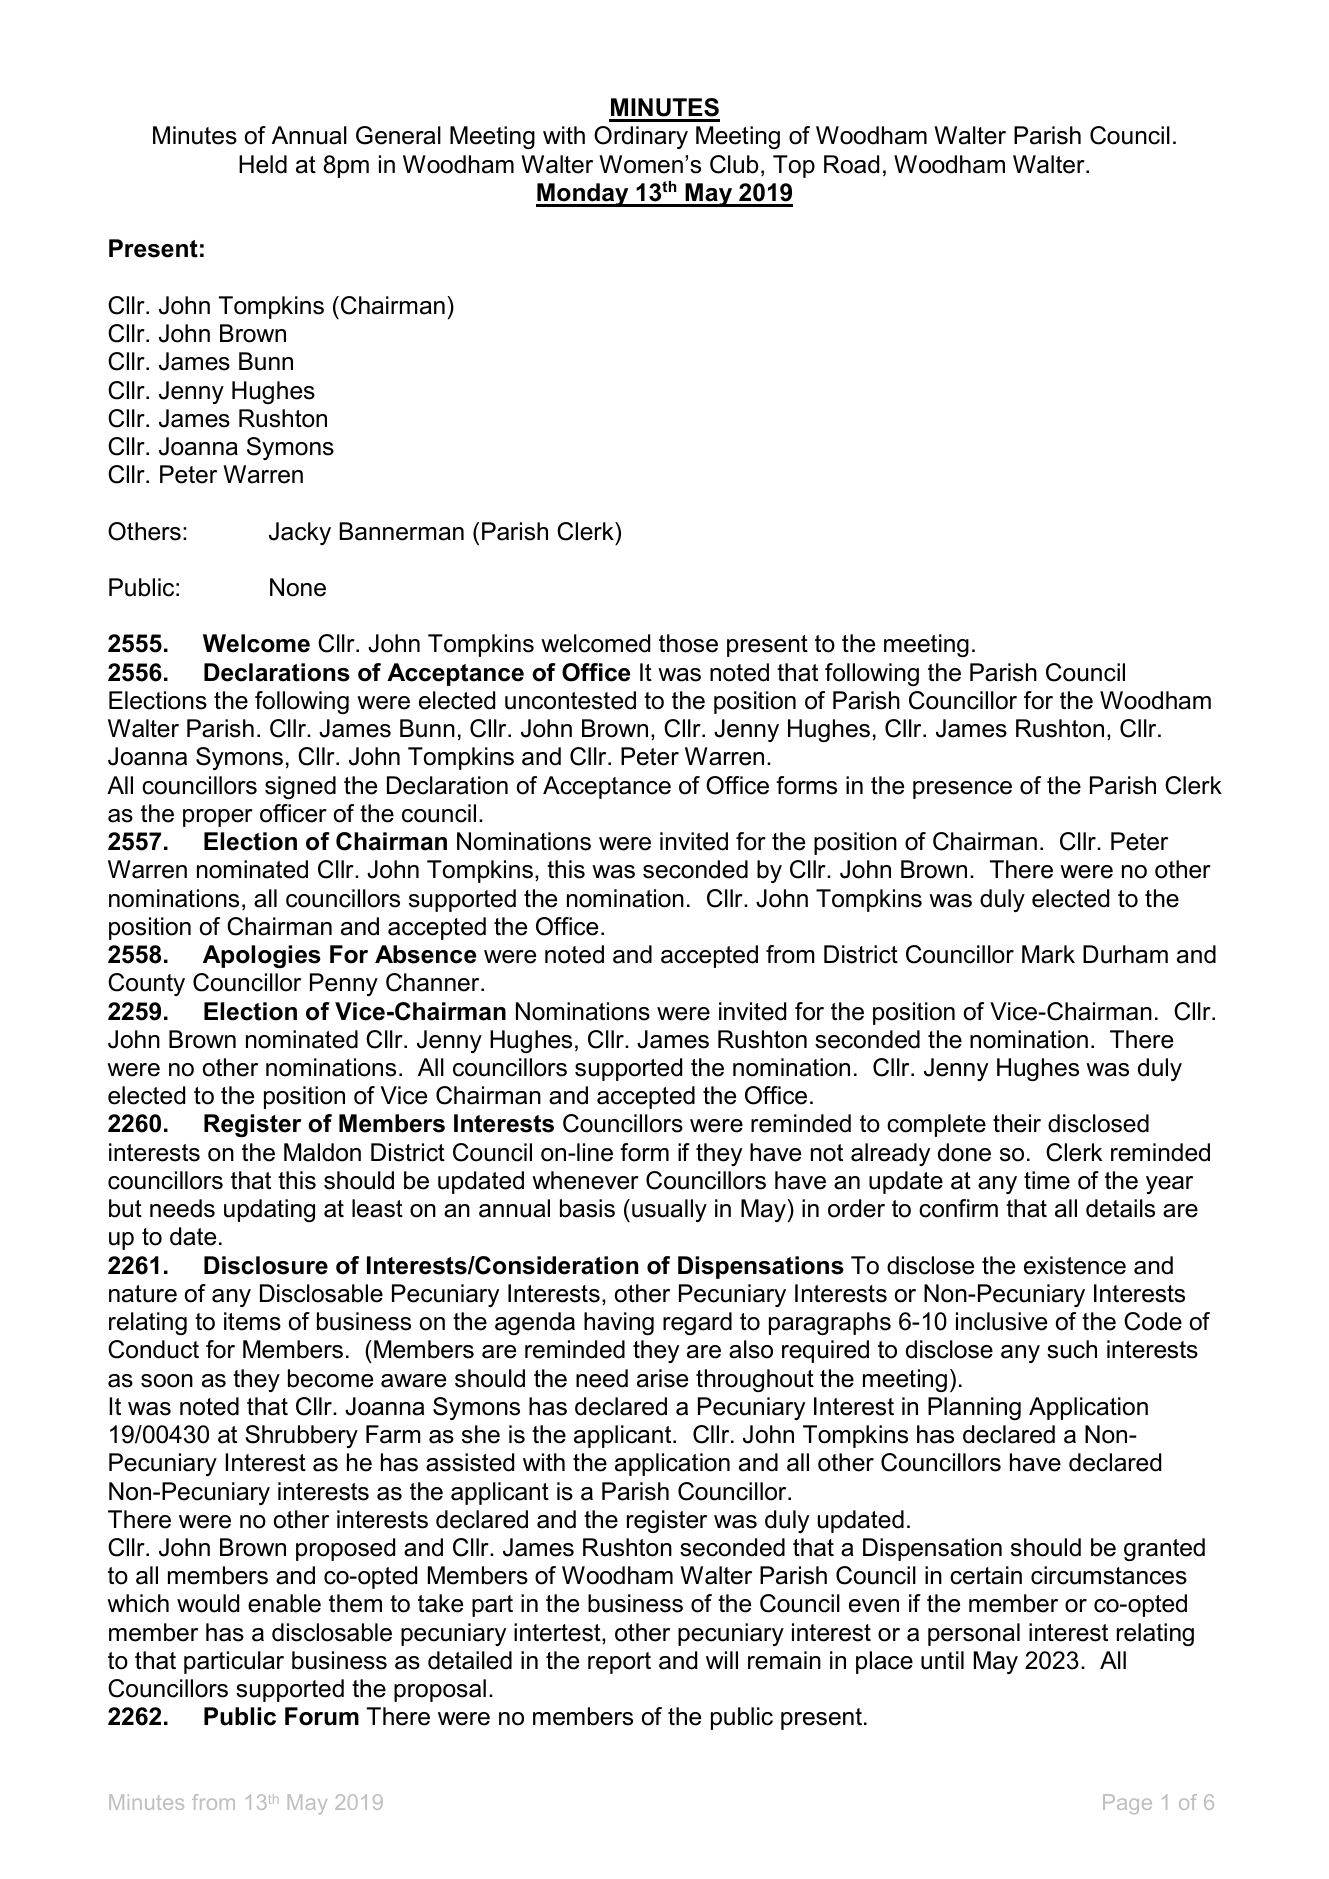 The height and width of the screenshot is (1879, 1329). Describe the element at coordinates (641, 137) in the screenshot. I see `Ordinary` at that location.
